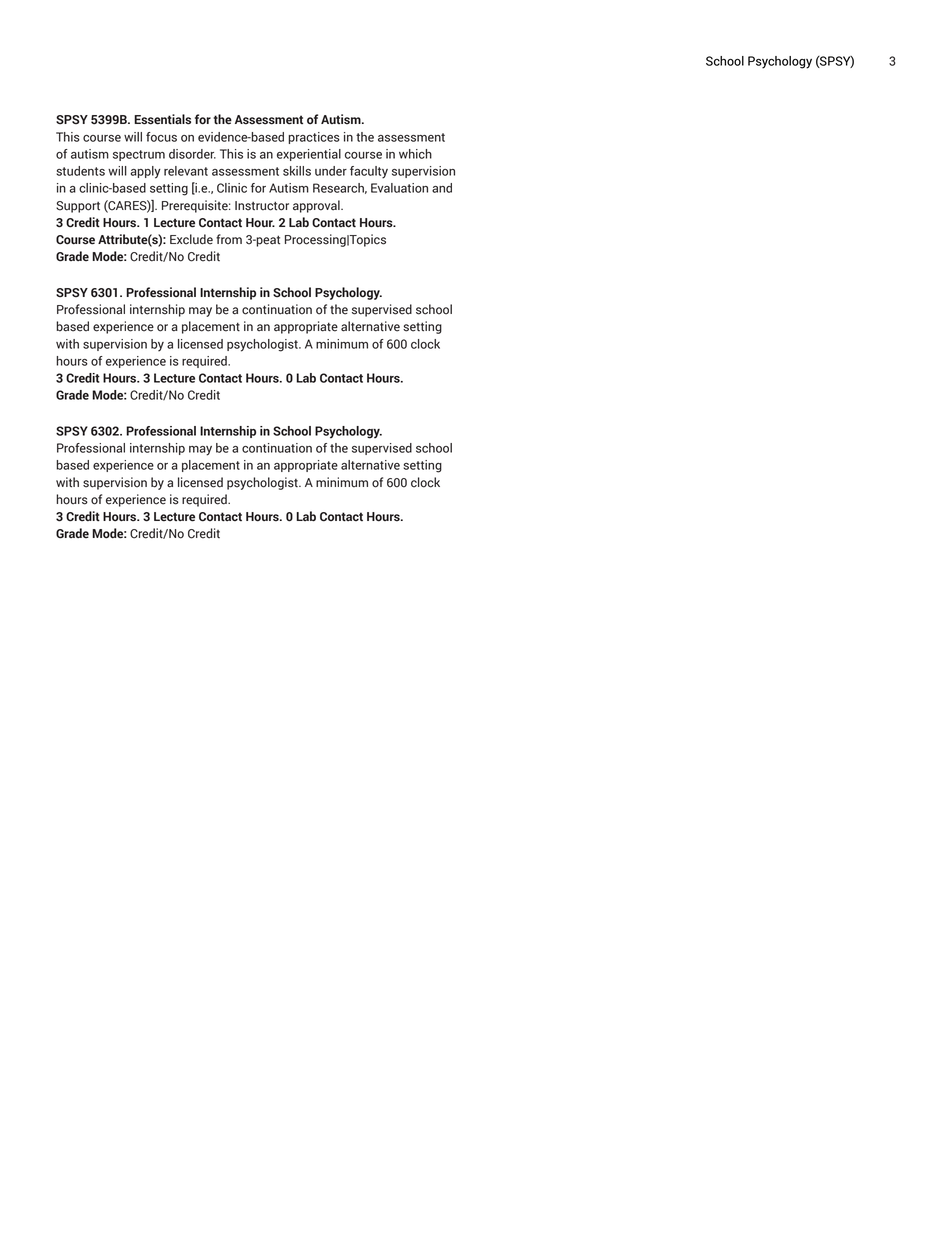 The height and width of the page is (1233, 952). I want to click on Exclude, so click(191, 239).
